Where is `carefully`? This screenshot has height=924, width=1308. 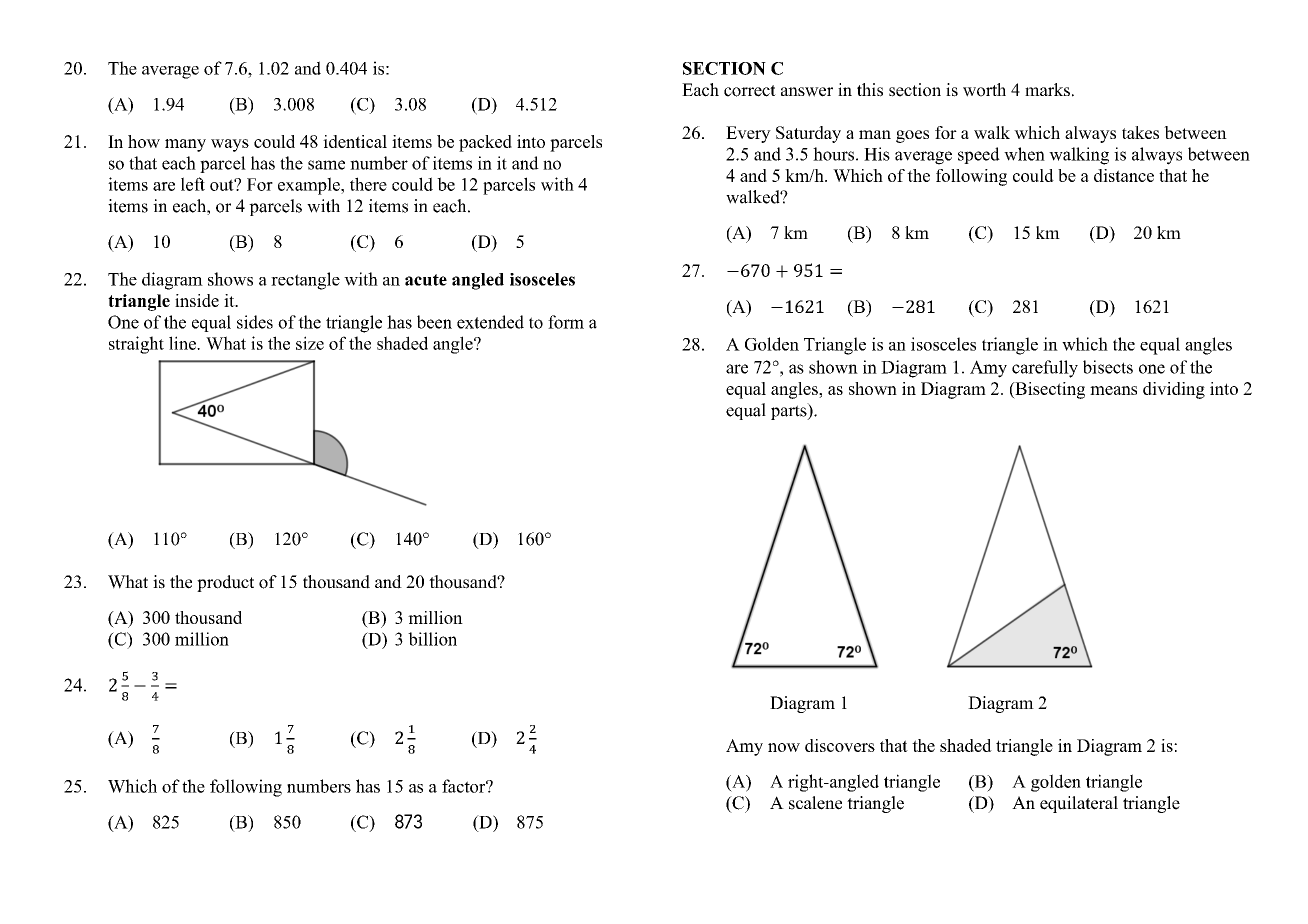
carefully is located at coordinates (1045, 369).
